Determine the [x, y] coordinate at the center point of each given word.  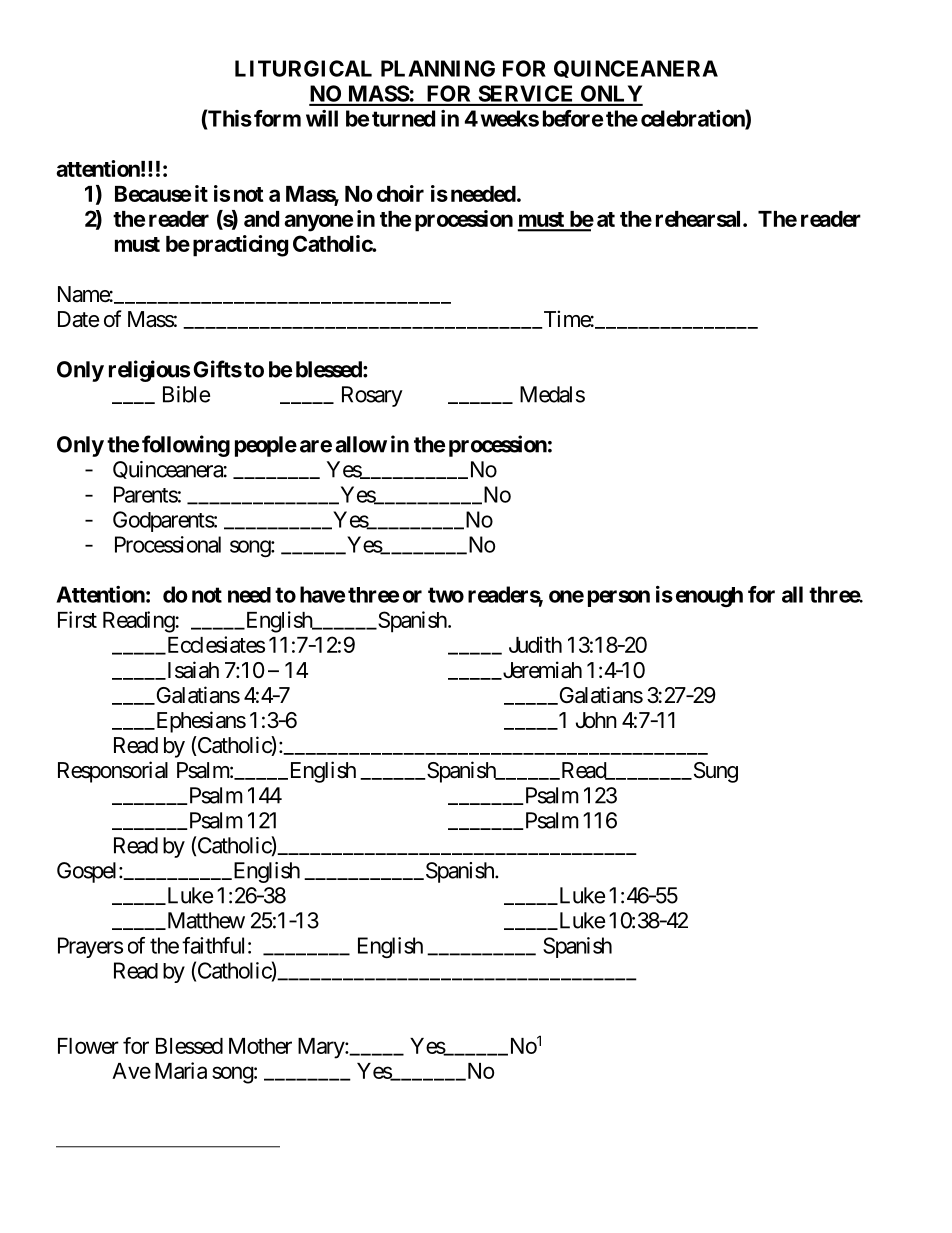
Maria [181, 1070]
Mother [260, 1046]
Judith [535, 644]
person [619, 598]
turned [403, 118]
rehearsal [698, 219]
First [77, 619]
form [277, 118]
